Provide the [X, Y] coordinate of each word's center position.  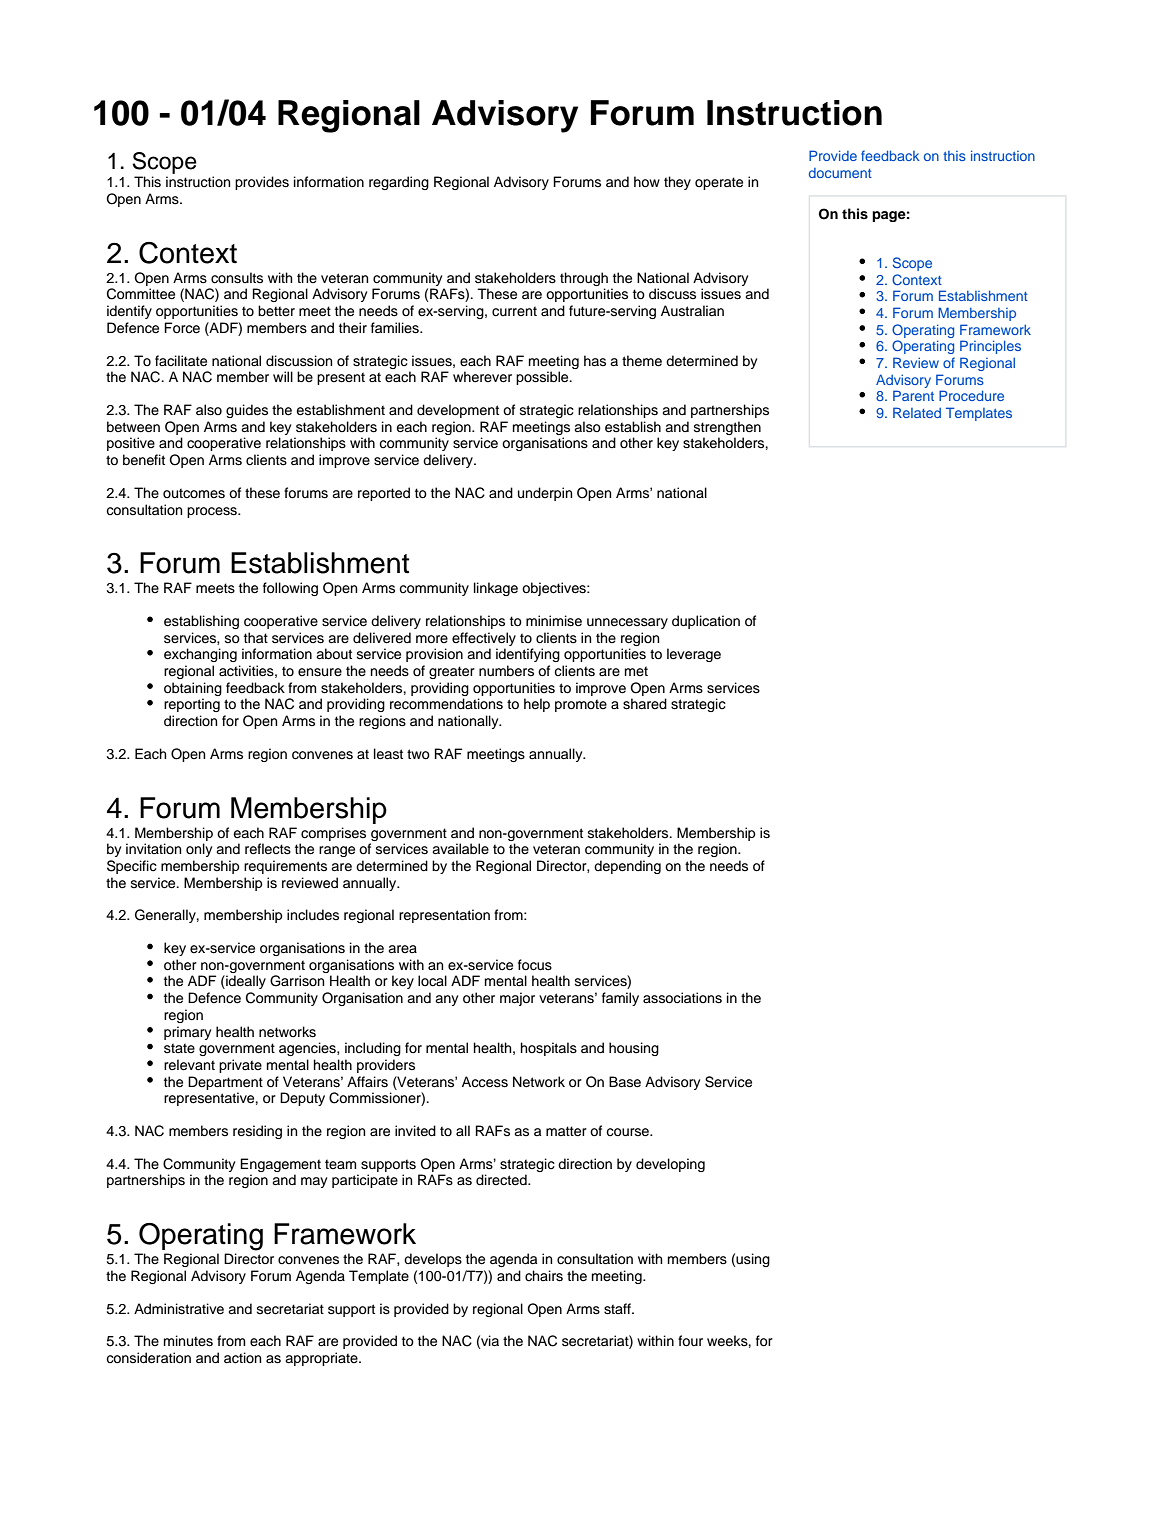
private [240, 1066]
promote [581, 705]
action [242, 1358]
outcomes [194, 493]
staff [619, 1309]
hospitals [549, 1049]
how [647, 182]
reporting [192, 705]
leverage [694, 655]
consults [237, 278]
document [840, 173]
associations [682, 998]
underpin [545, 494]
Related [917, 412]
